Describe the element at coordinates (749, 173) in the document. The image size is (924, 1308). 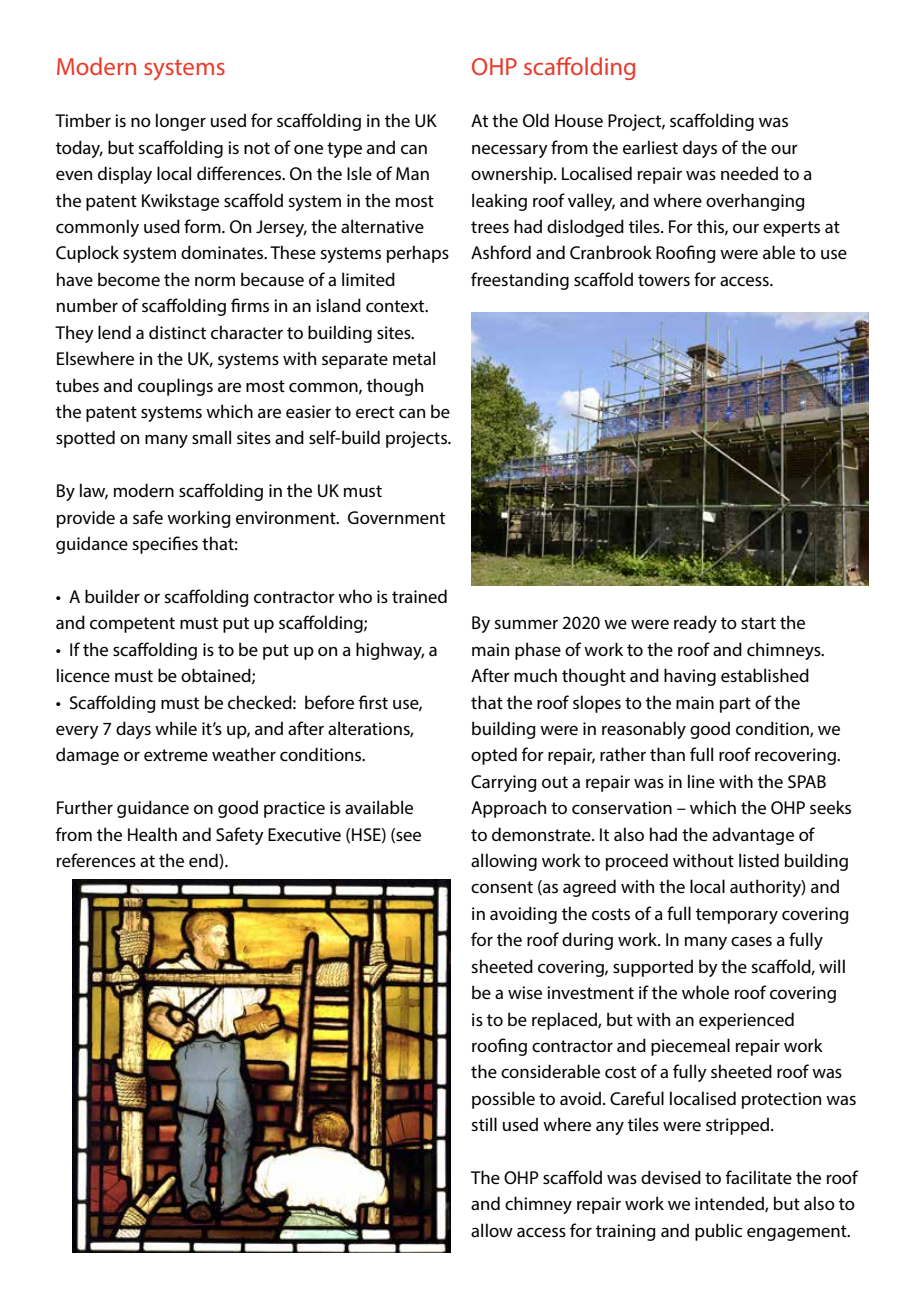
I see `needed` at that location.
